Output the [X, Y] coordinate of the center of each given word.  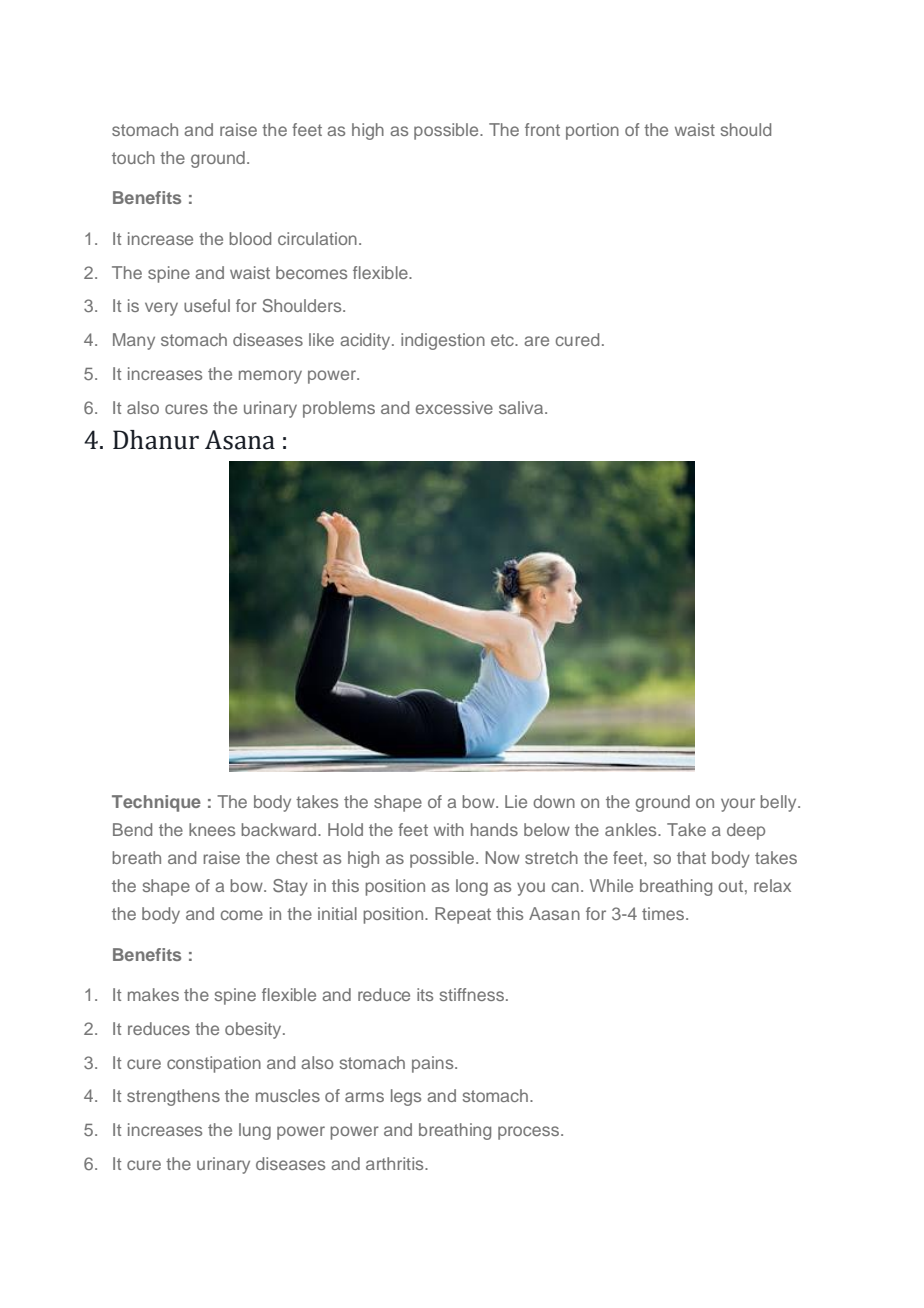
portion [592, 131]
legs [406, 1097]
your [738, 805]
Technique [156, 803]
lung [255, 1131]
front [542, 129]
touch [133, 157]
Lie [516, 801]
